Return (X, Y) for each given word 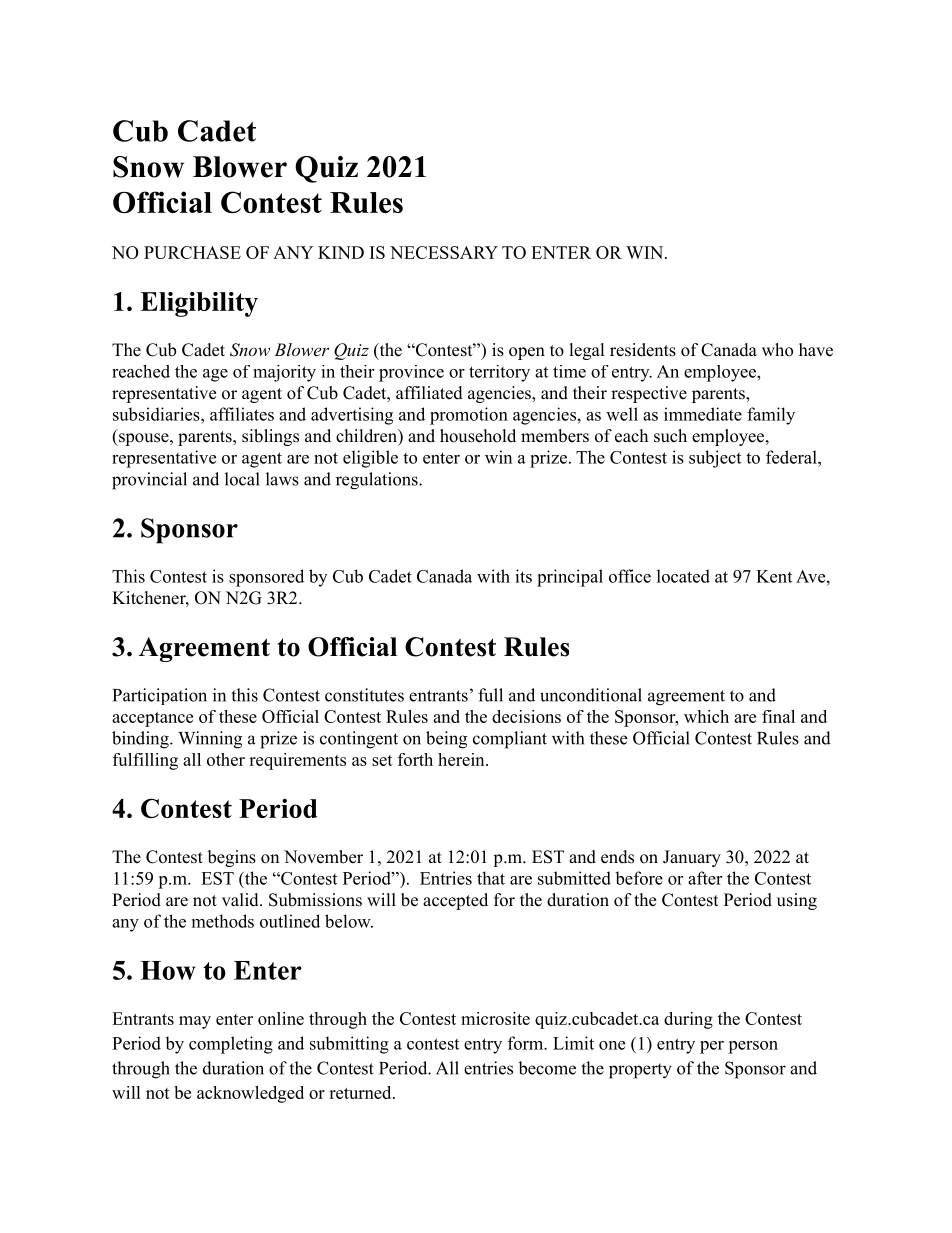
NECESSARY (444, 252)
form (526, 1043)
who (777, 350)
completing (231, 1045)
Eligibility (199, 304)
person (753, 1047)
